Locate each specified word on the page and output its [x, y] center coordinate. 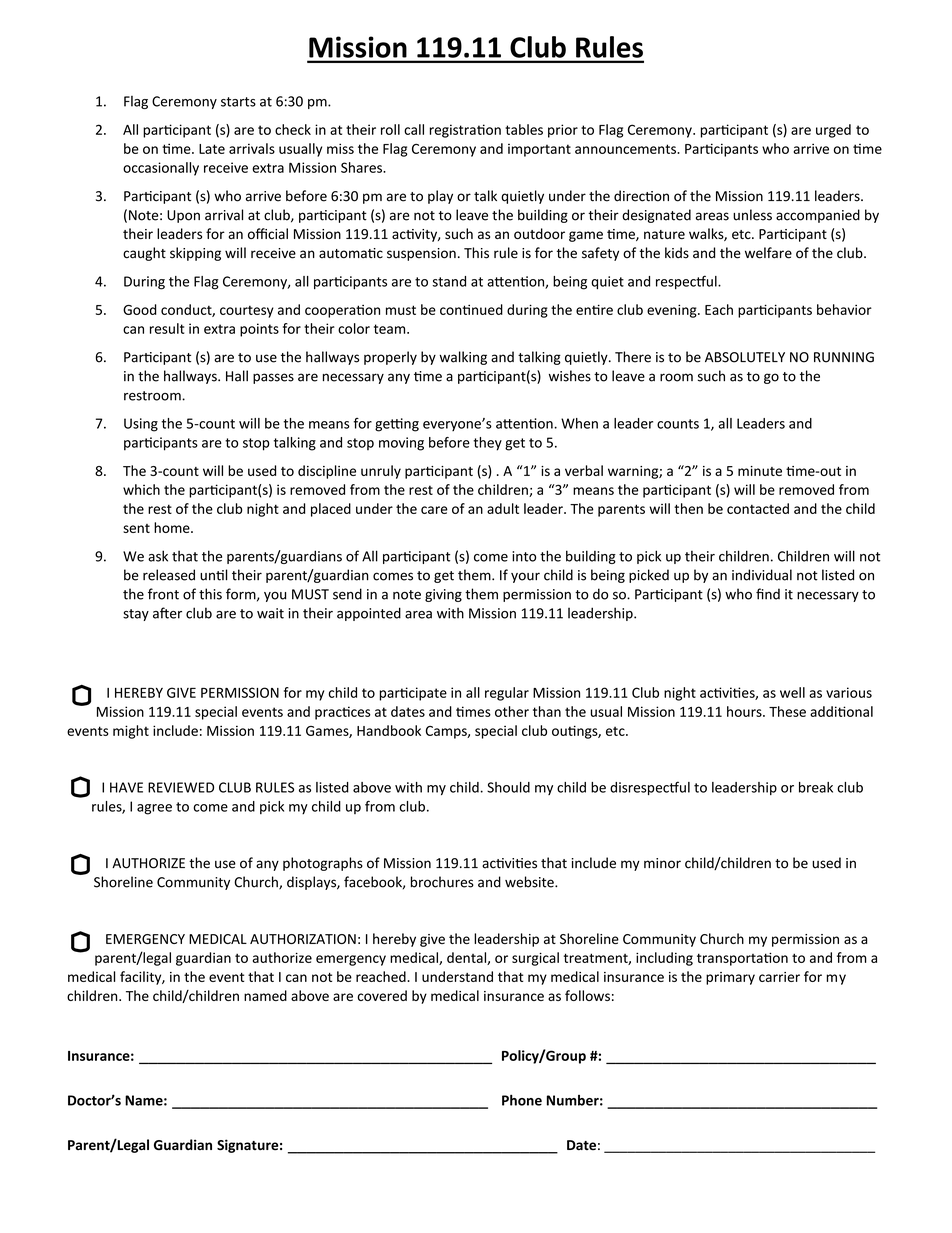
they [487, 444]
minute [760, 471]
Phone [522, 1100]
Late [212, 149]
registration [465, 131]
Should [508, 787]
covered [382, 995]
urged [833, 131]
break [816, 787]
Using [141, 425]
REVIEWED [181, 787]
